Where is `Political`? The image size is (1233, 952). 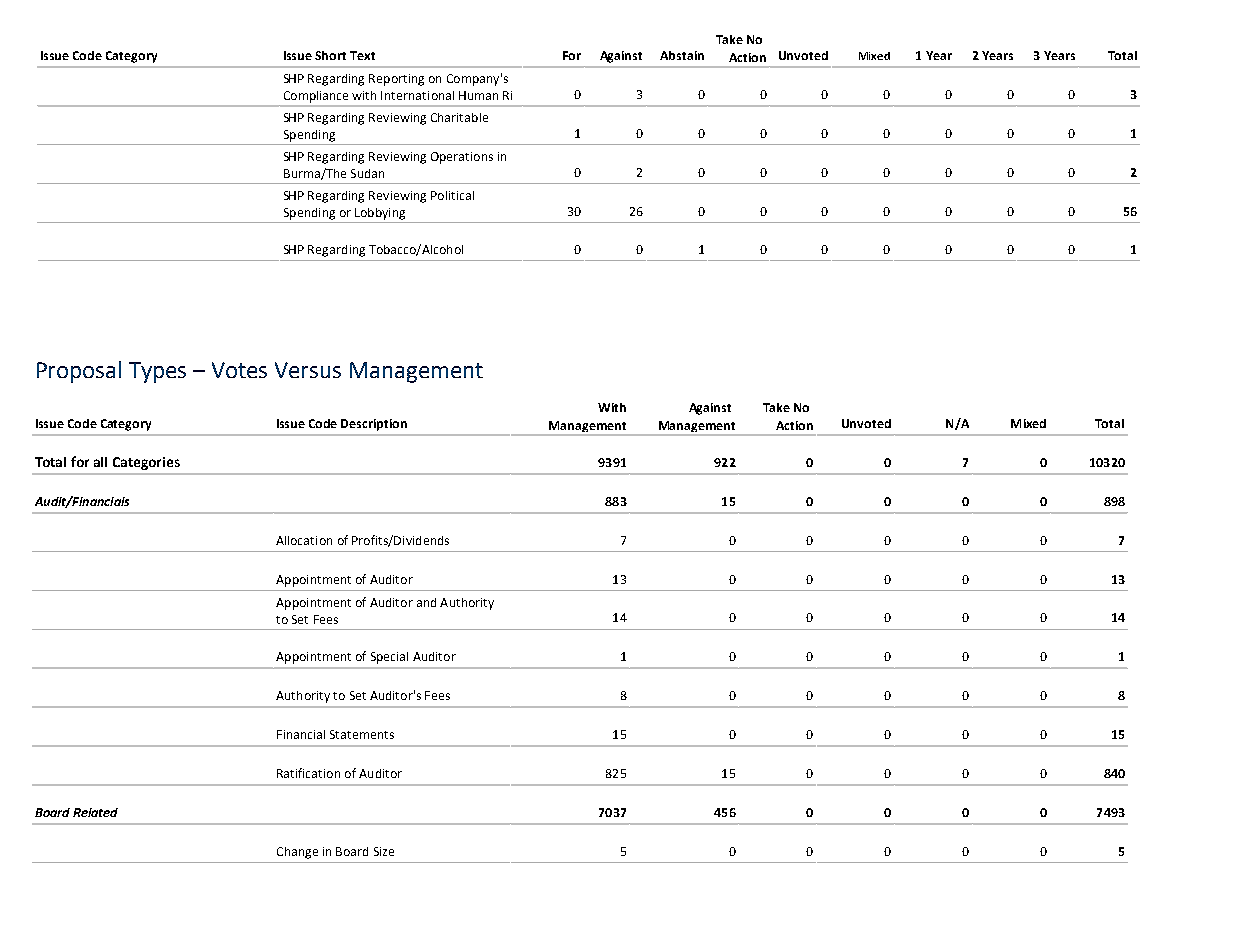
Political is located at coordinates (452, 195).
